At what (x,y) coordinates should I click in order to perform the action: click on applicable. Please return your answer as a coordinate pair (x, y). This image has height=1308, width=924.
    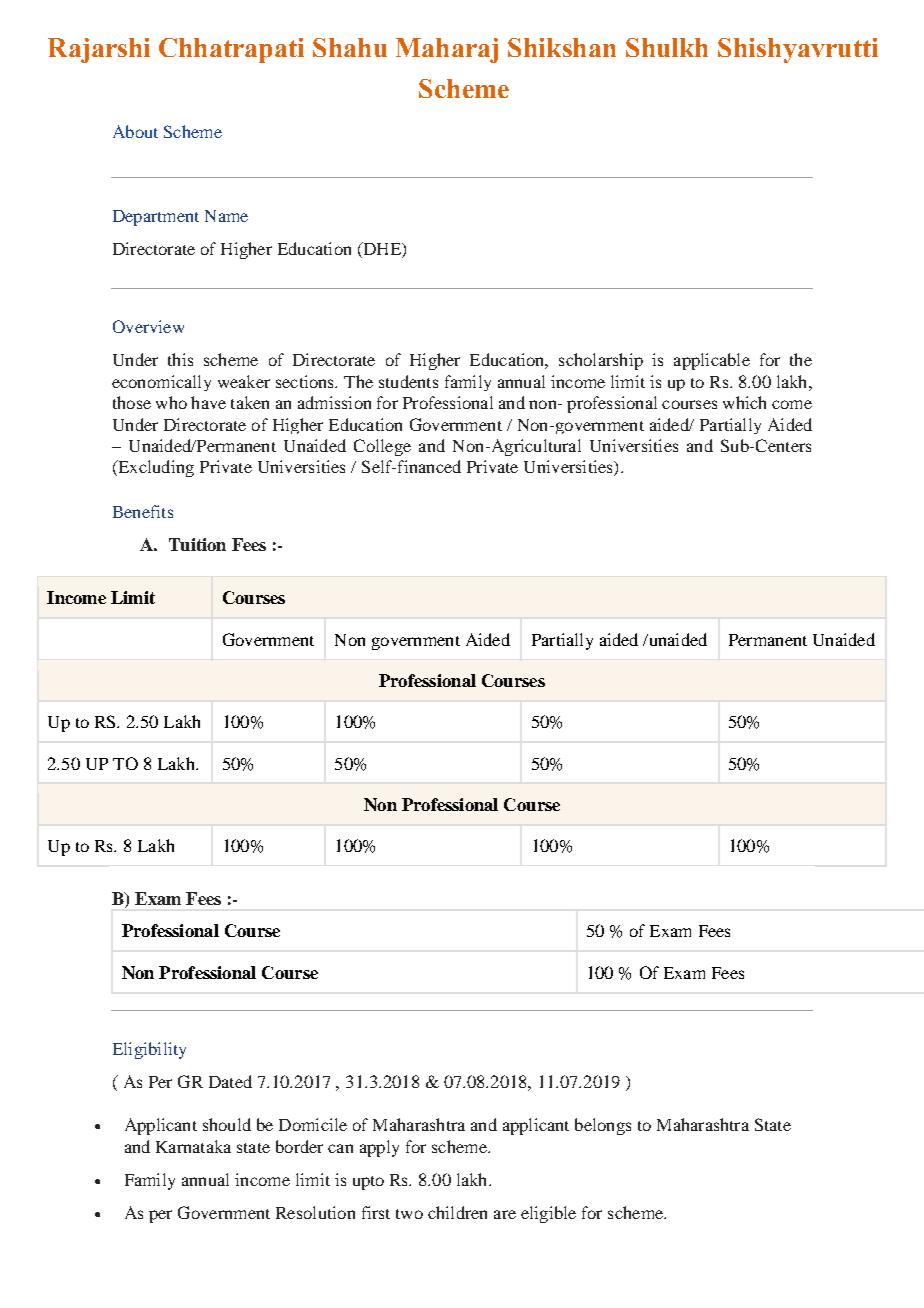
    Looking at the image, I should click on (712, 361).
